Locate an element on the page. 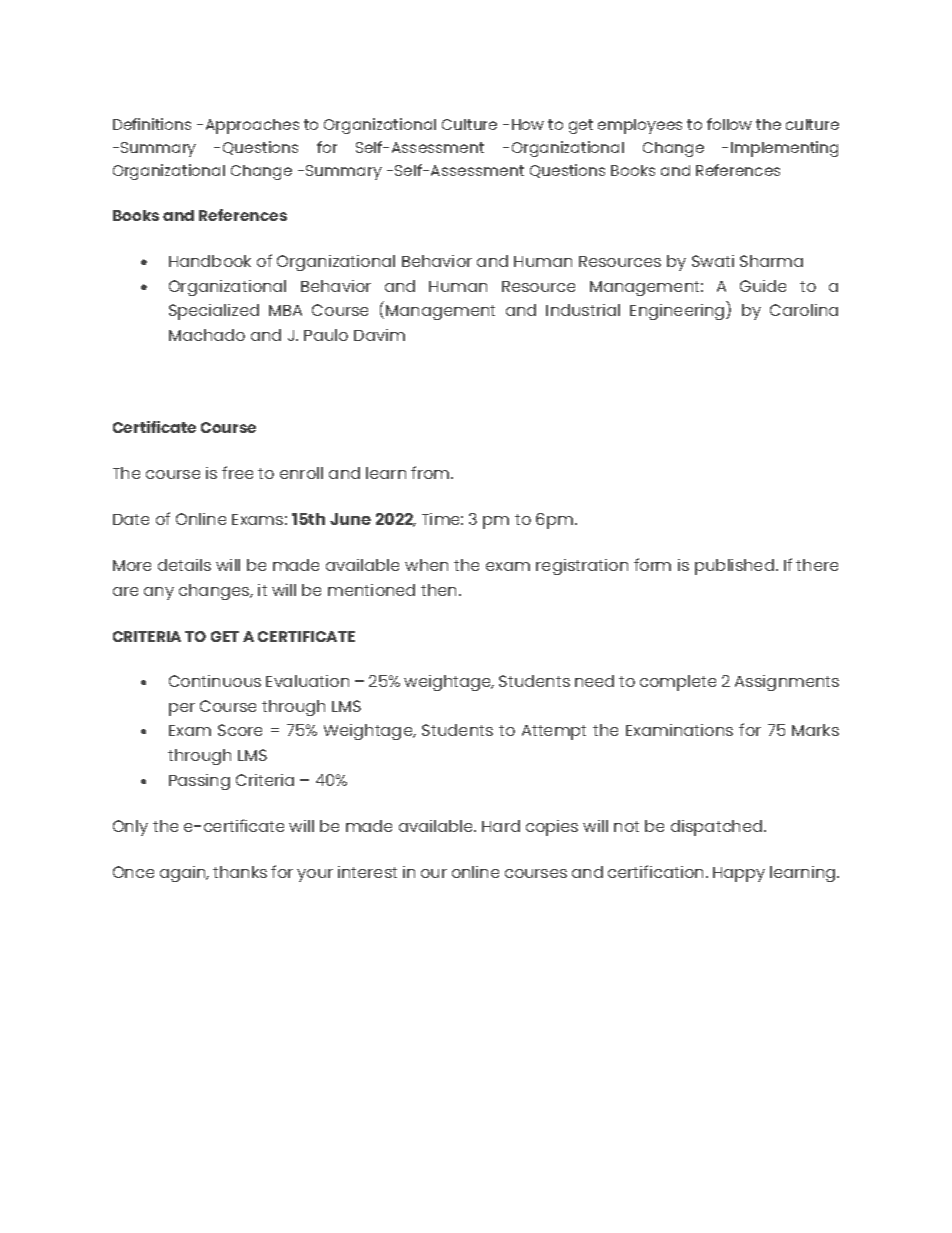  Hard is located at coordinates (501, 826).
